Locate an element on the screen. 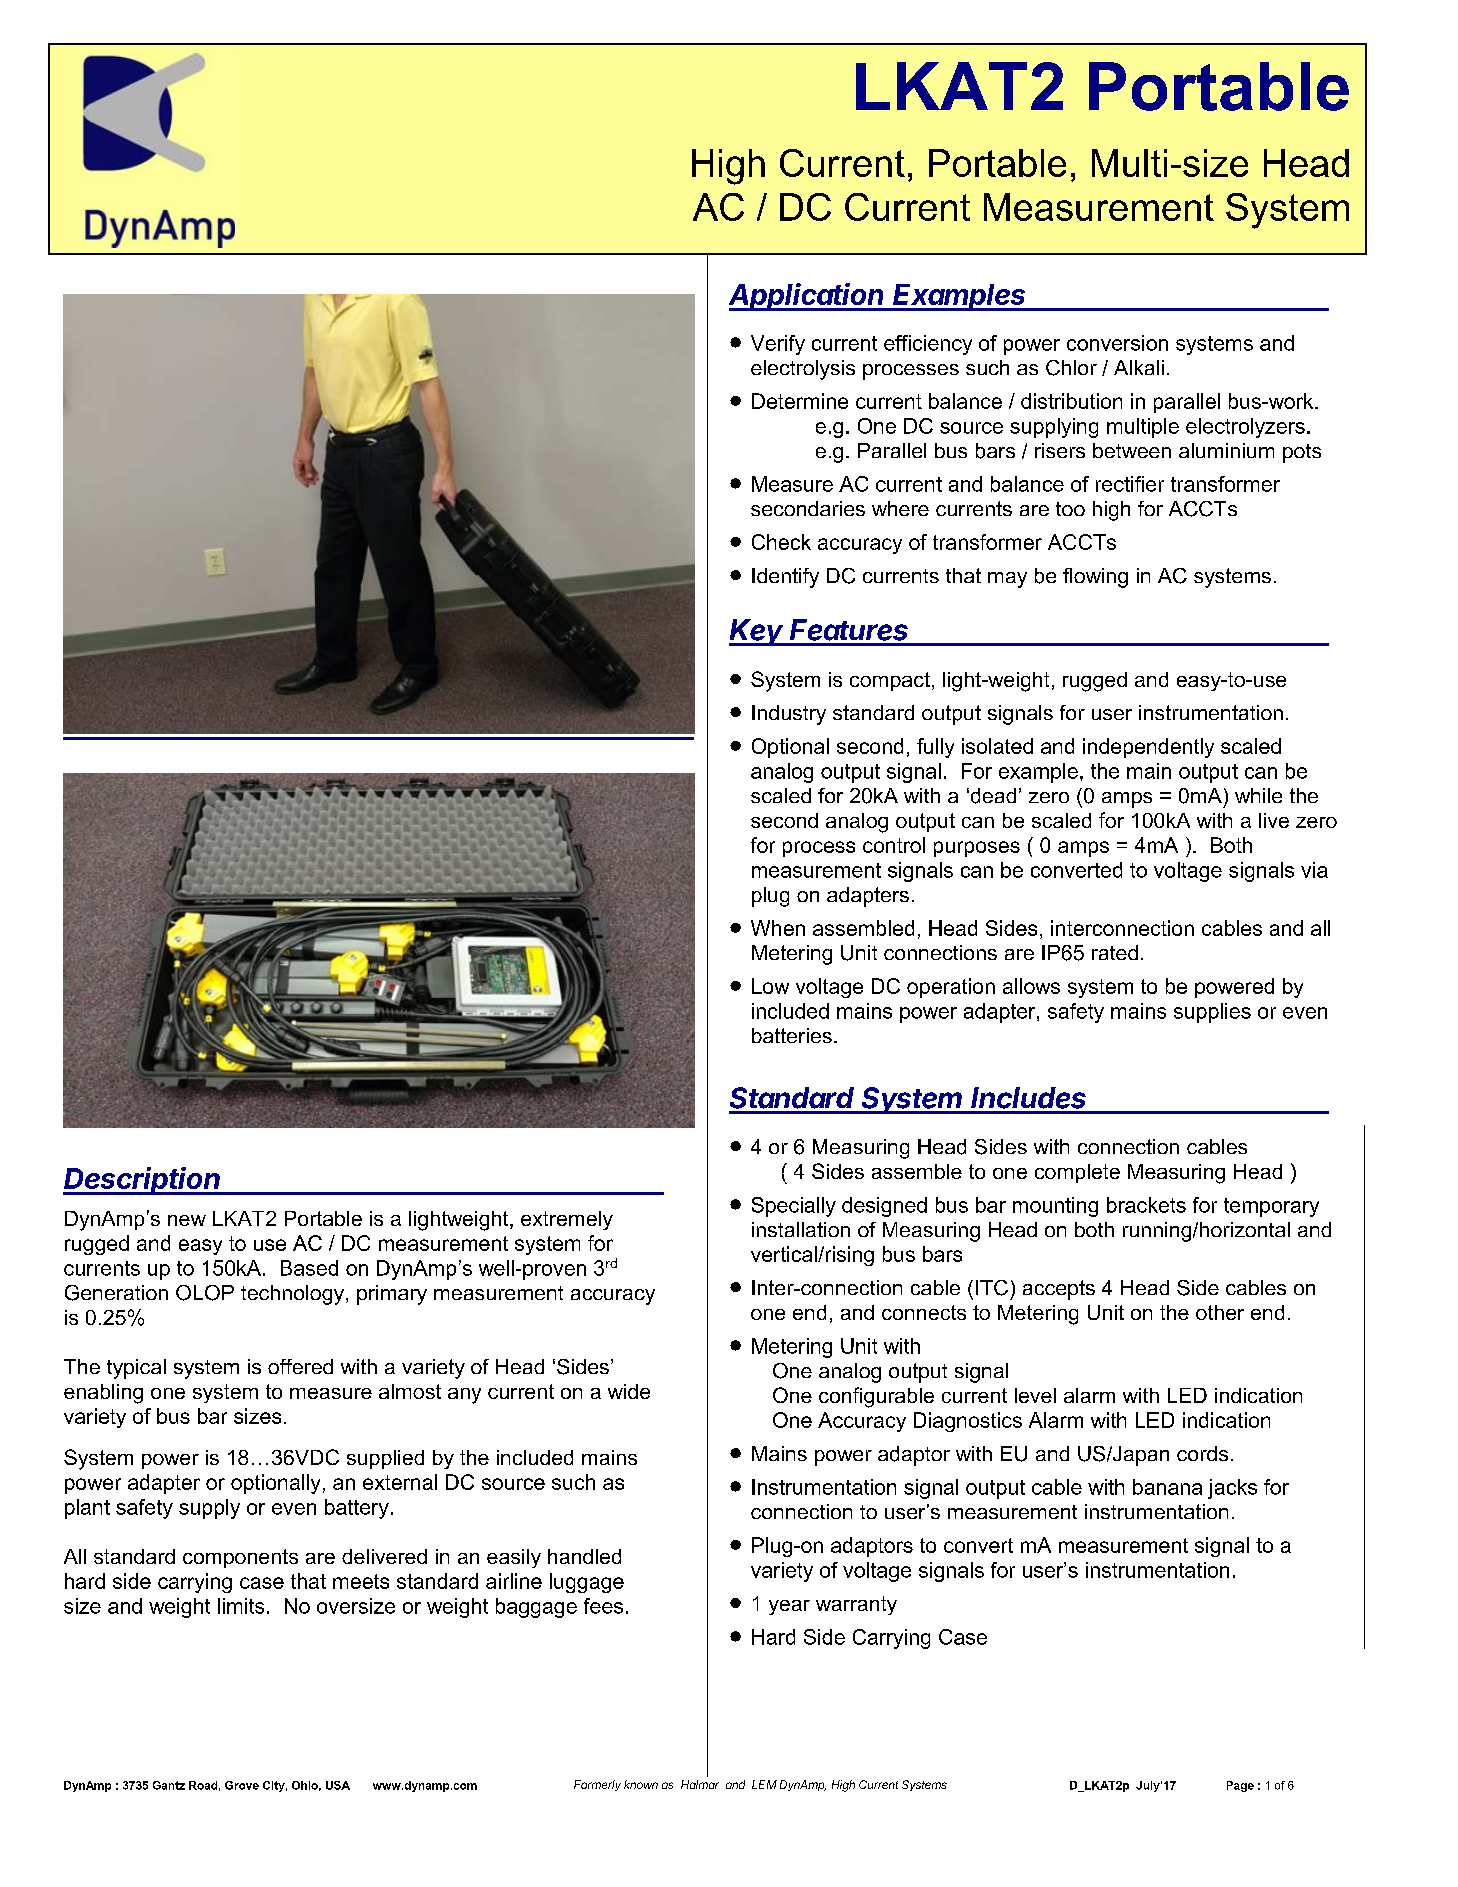  electrolysis is located at coordinates (803, 370).
